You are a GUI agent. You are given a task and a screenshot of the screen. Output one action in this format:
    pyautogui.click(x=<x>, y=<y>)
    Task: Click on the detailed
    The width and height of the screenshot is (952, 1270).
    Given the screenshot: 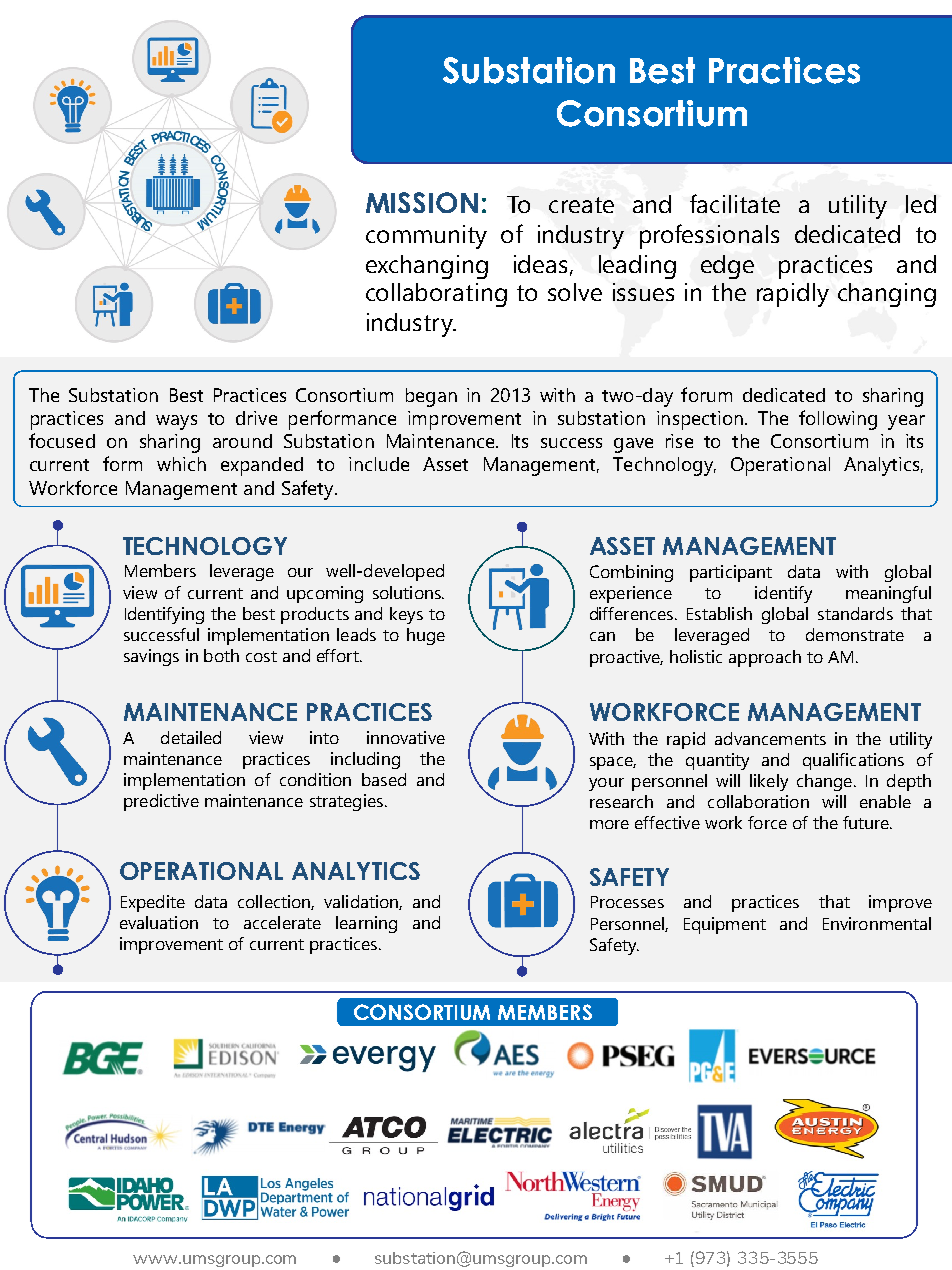 What is the action you would take?
    pyautogui.click(x=191, y=737)
